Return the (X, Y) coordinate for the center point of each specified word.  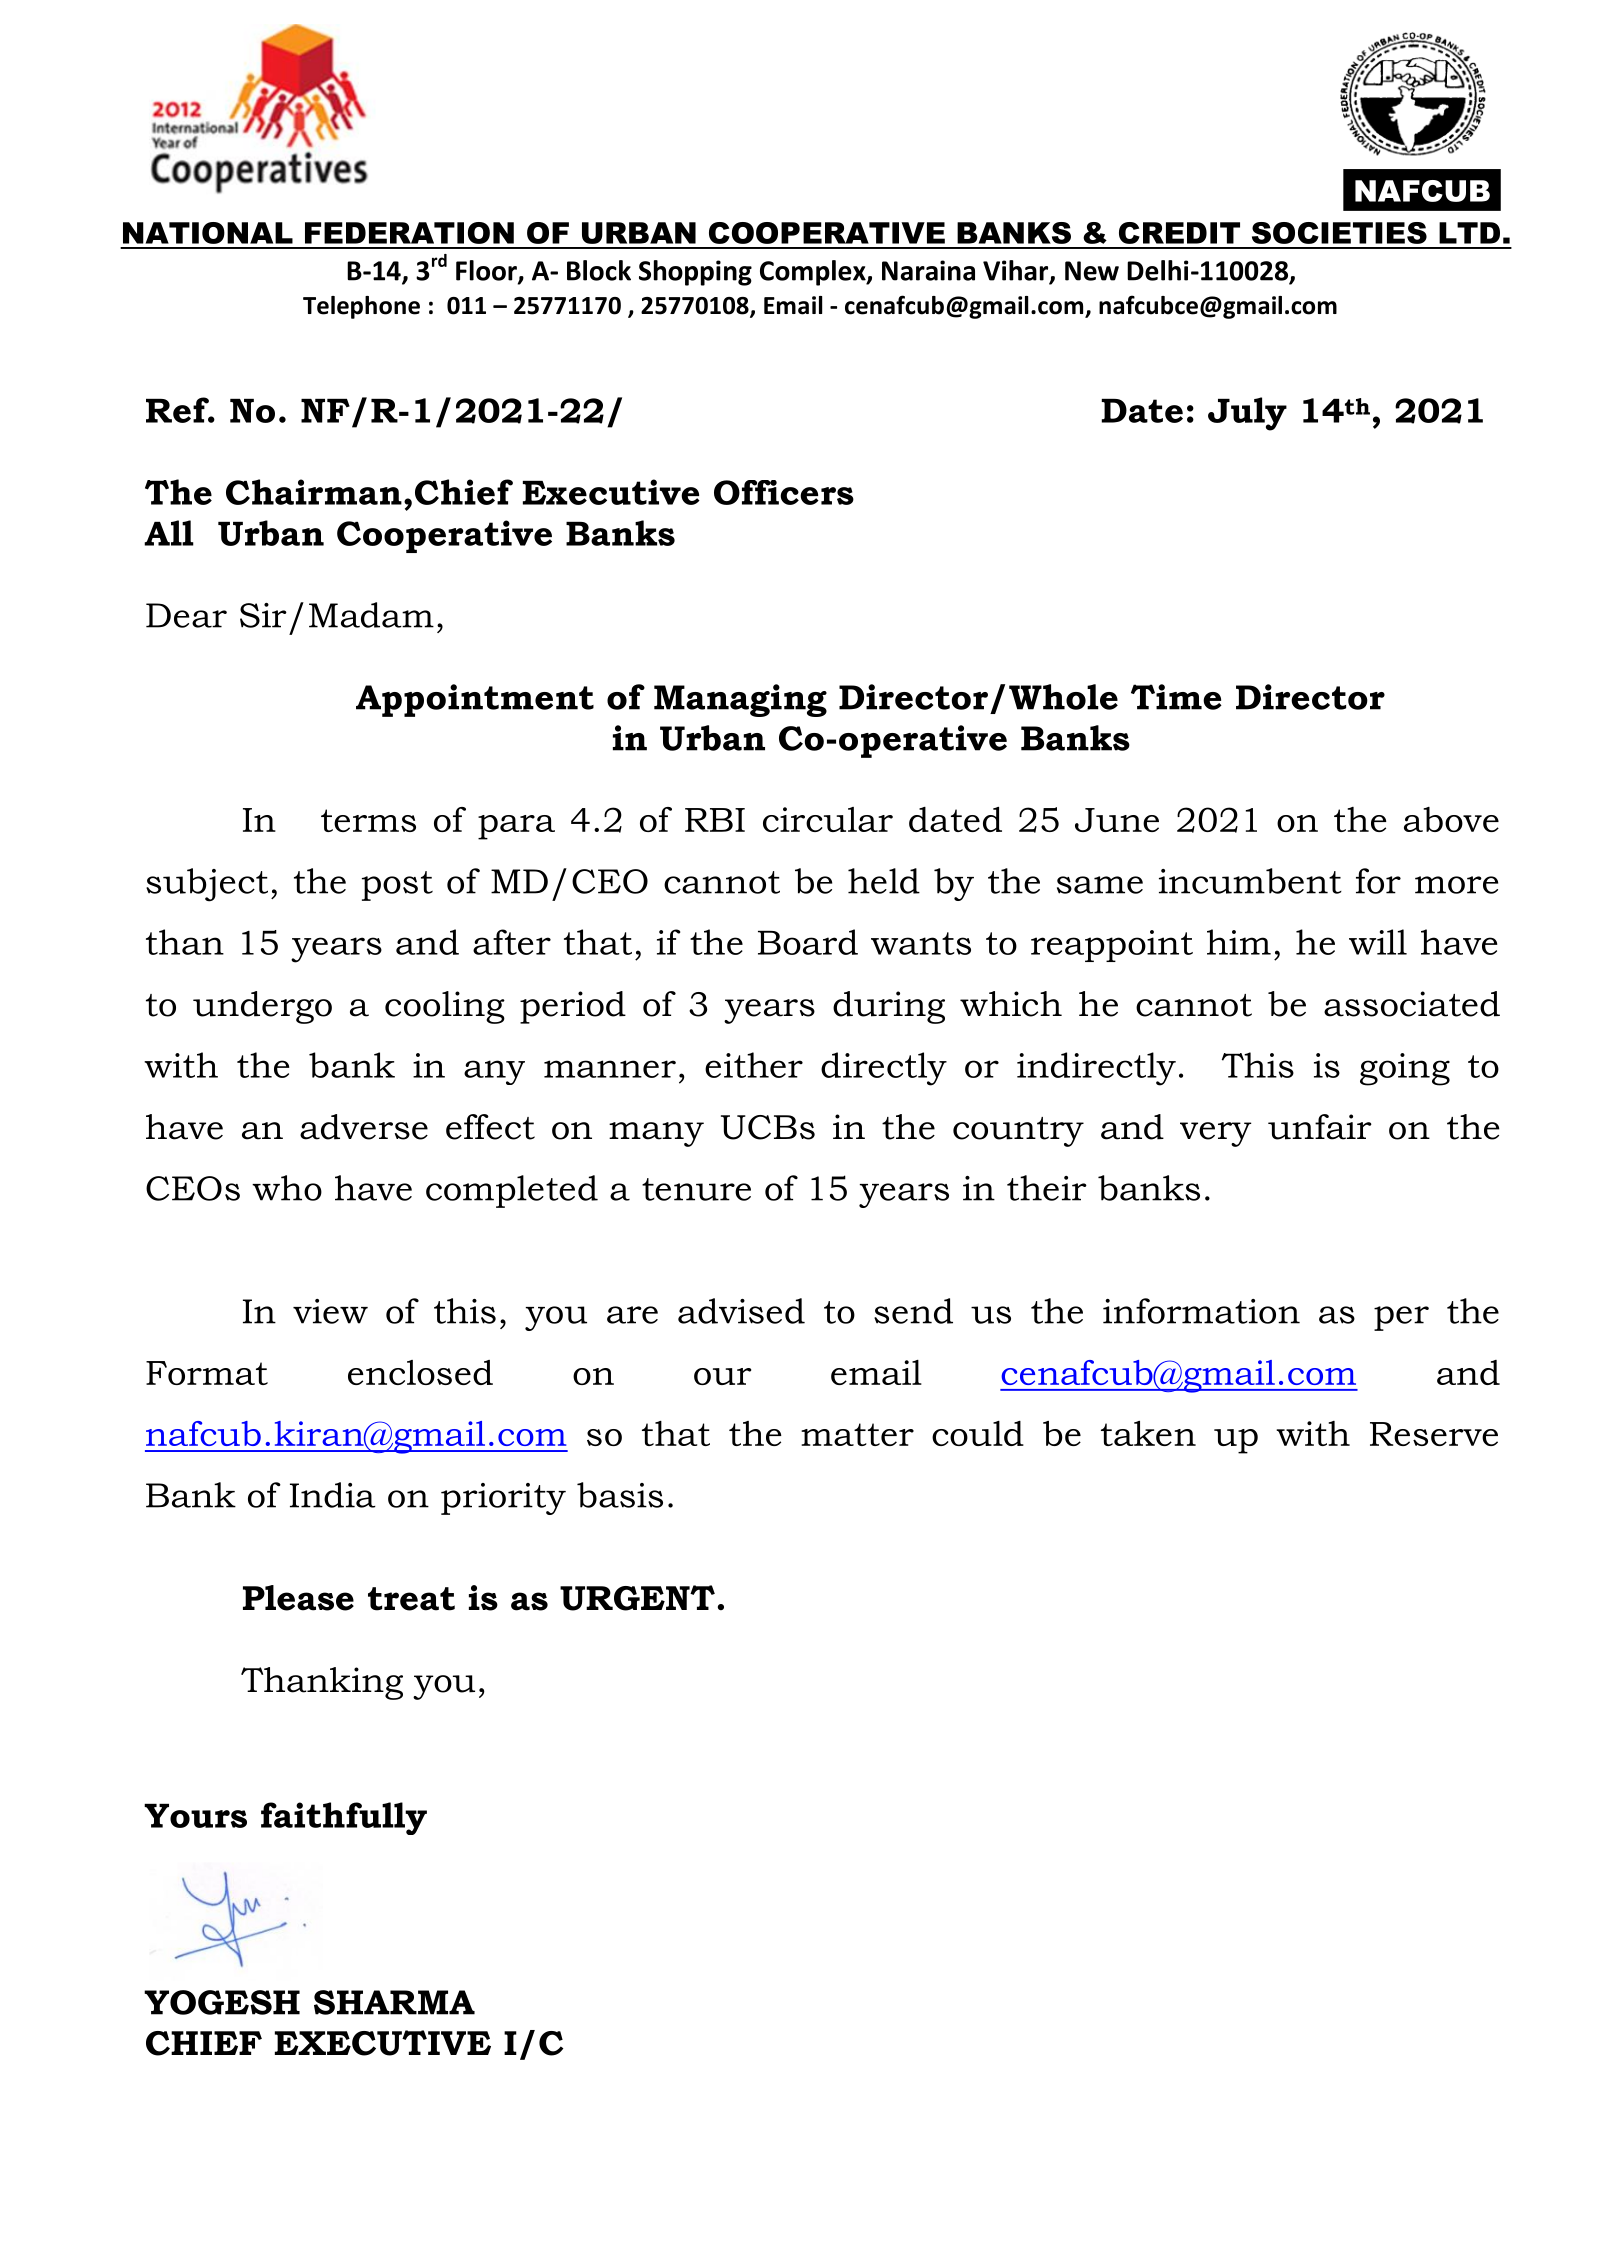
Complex (814, 273)
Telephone (361, 307)
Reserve (1434, 1434)
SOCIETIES (1339, 233)
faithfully (344, 1818)
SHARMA (394, 2002)
